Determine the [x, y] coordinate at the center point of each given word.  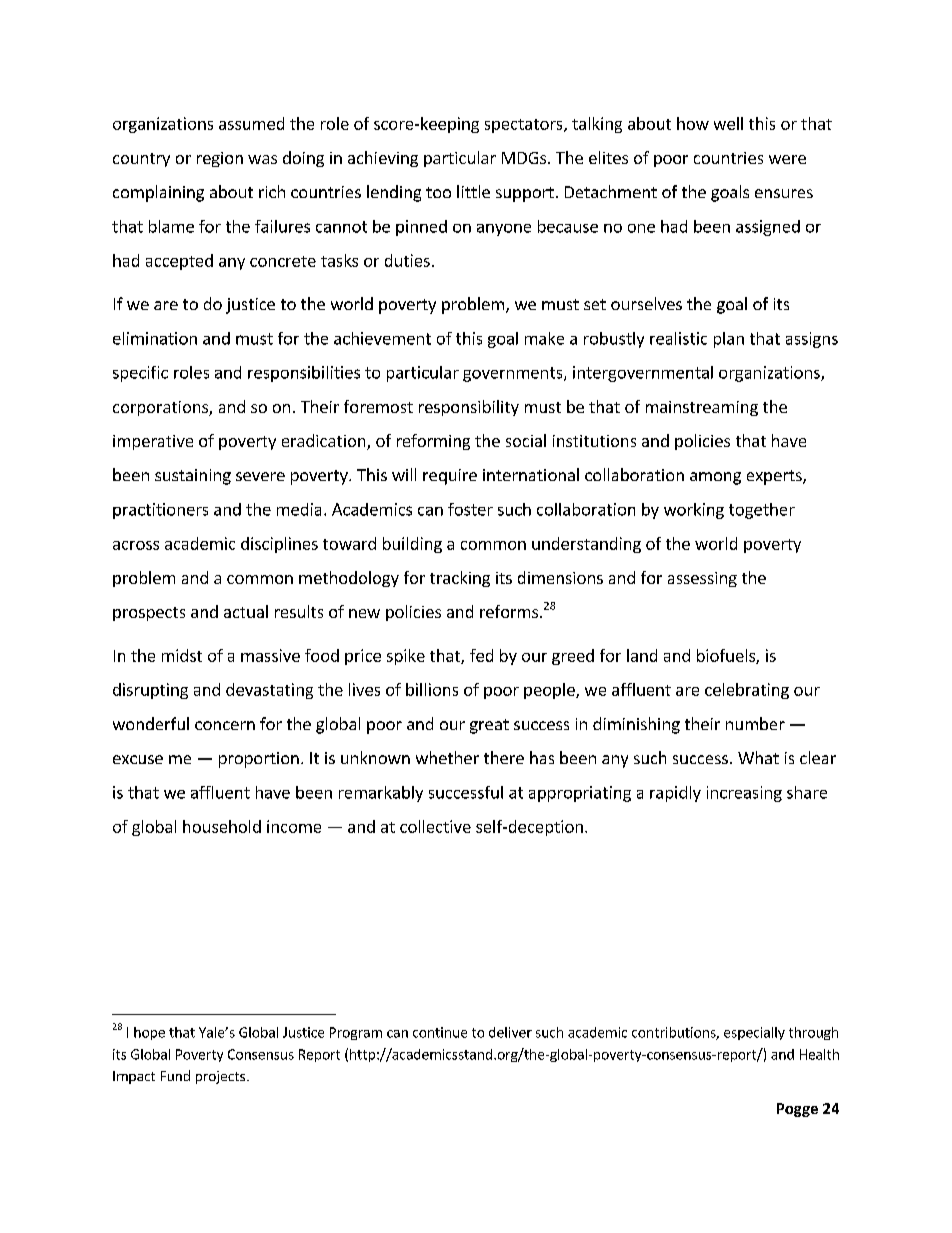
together [762, 511]
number [755, 723]
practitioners [160, 511]
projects [220, 1077]
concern [225, 725]
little [473, 191]
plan [729, 340]
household [222, 826]
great [489, 726]
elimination [155, 338]
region [220, 159]
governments [514, 374]
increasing [744, 794]
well [728, 123]
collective [435, 826]
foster [470, 509]
